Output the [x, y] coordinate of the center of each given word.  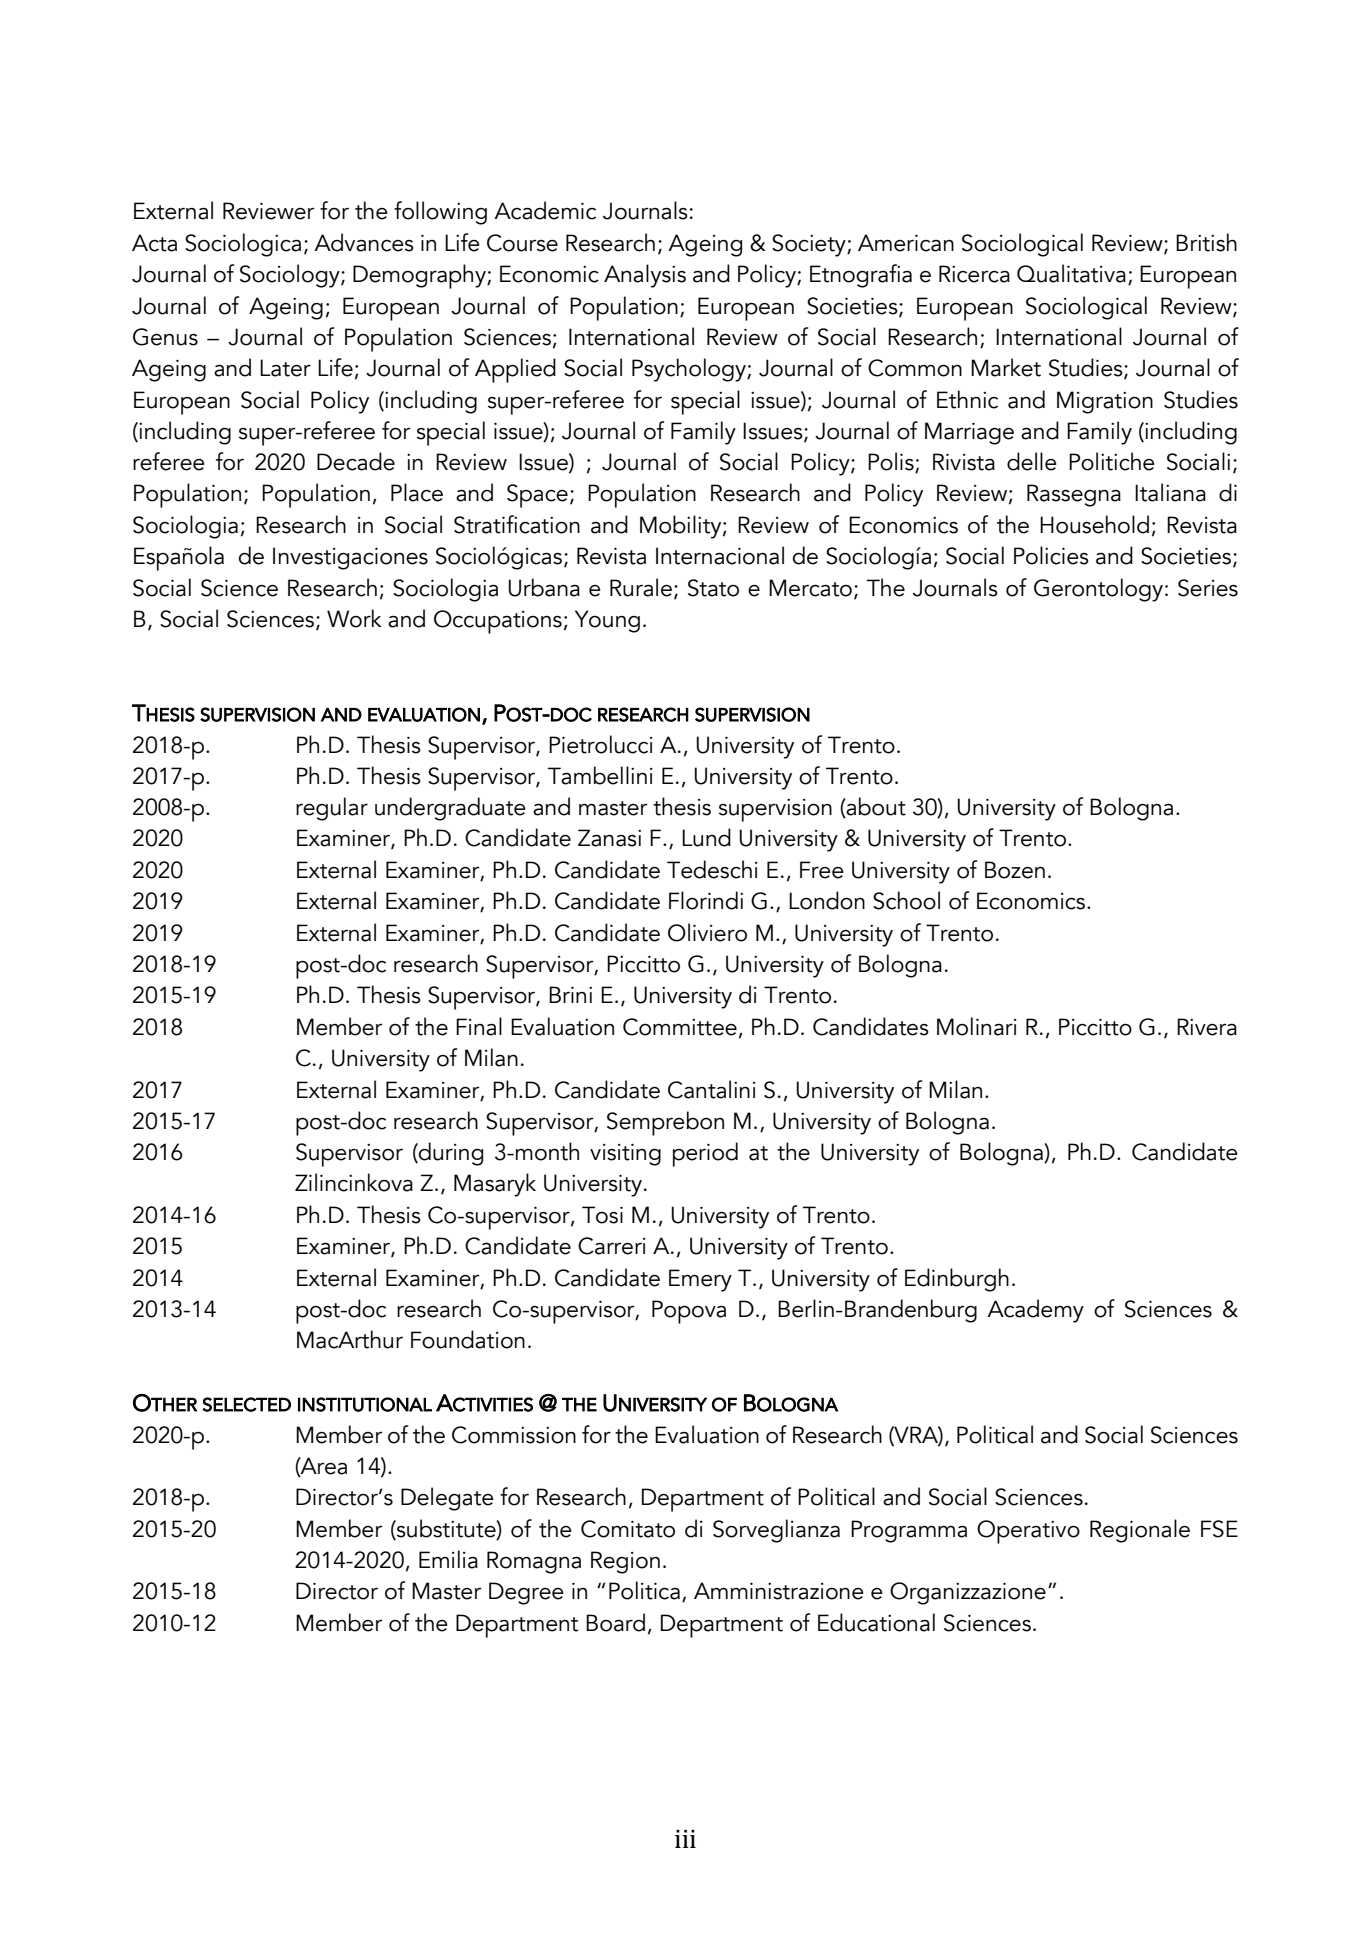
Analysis [645, 276]
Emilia [448, 1559]
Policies [1051, 555]
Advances [364, 242]
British [1206, 242]
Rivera [1207, 1027]
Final [479, 1026]
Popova [689, 1312]
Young [607, 621]
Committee [680, 1027]
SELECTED [246, 1404]
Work [354, 618]
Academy [1035, 1311]
